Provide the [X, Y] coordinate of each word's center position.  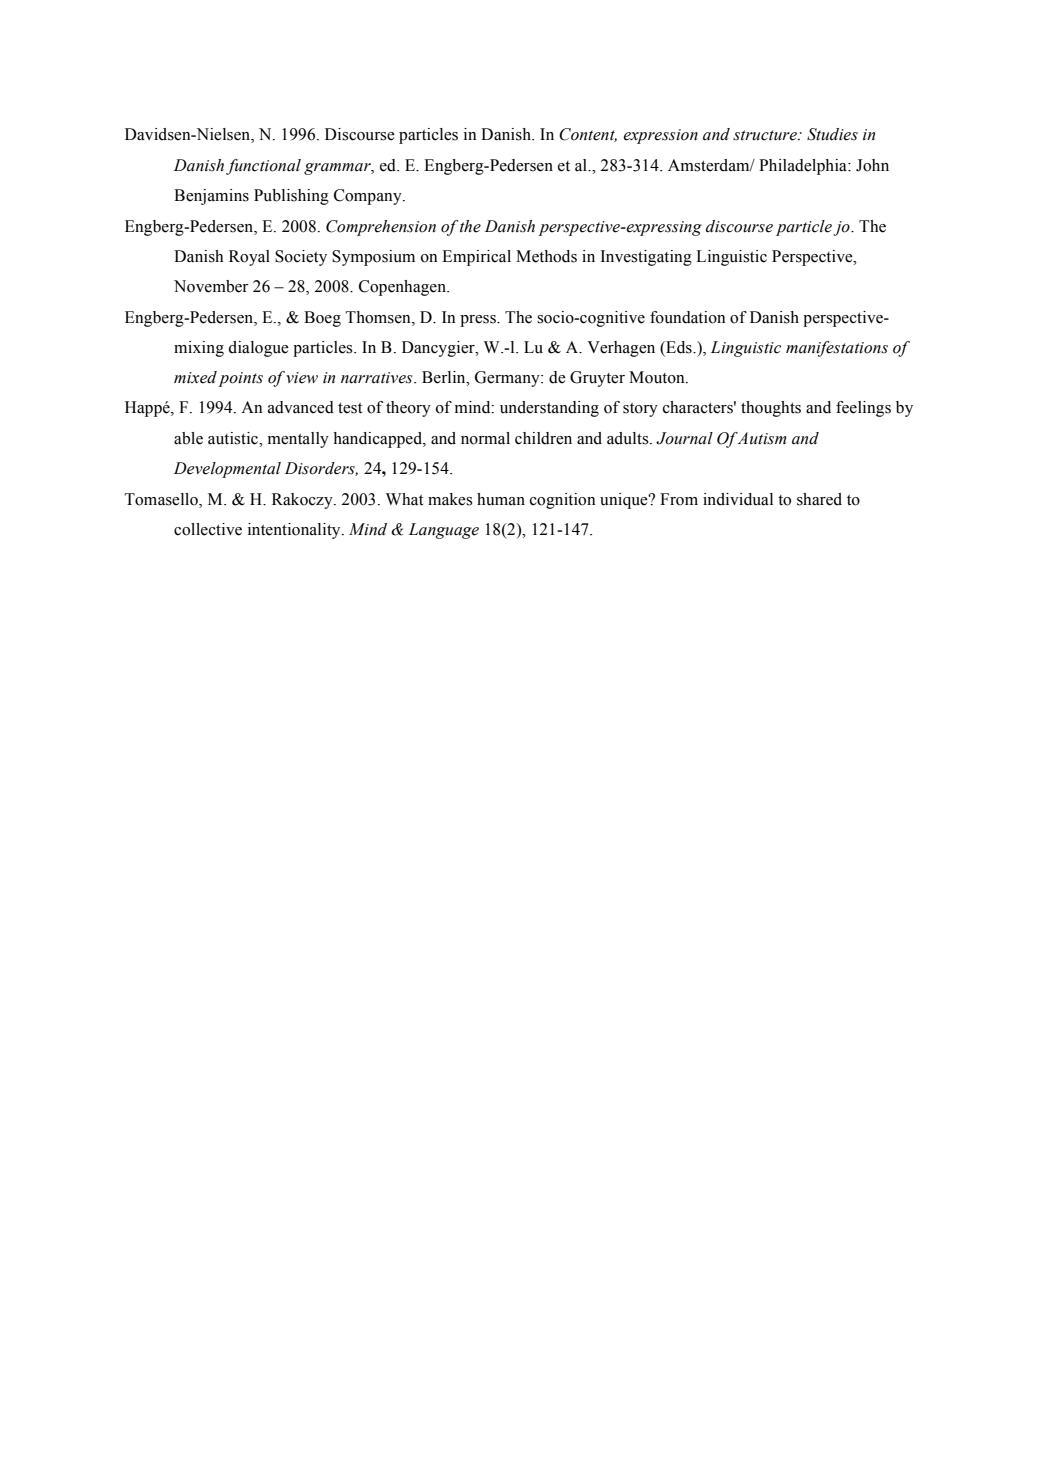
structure [766, 135]
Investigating [646, 258]
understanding [549, 409]
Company [369, 197]
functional [263, 167]
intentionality [295, 531]
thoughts [771, 409]
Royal [249, 258]
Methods [546, 256]
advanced [301, 407]
